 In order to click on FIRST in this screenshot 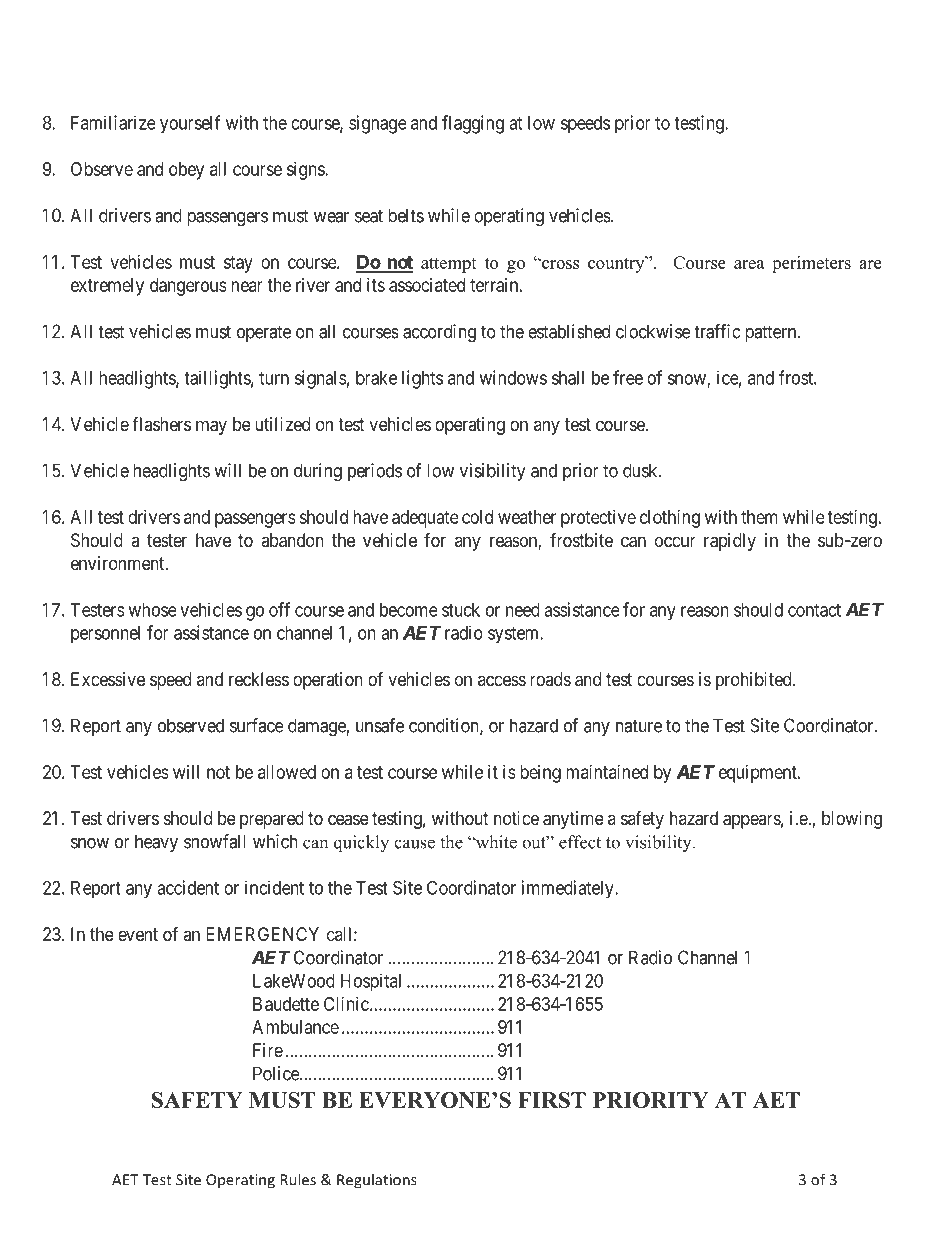, I will do `click(552, 1100)`.
